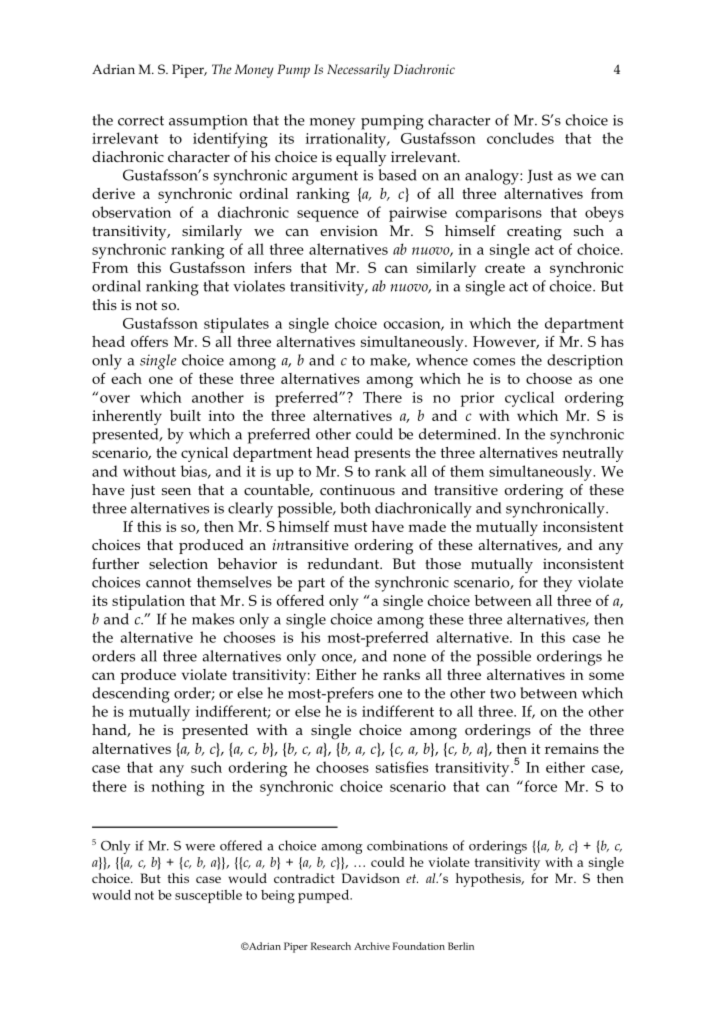  Describe the element at coordinates (349, 230) in the page. I see `envision` at that location.
